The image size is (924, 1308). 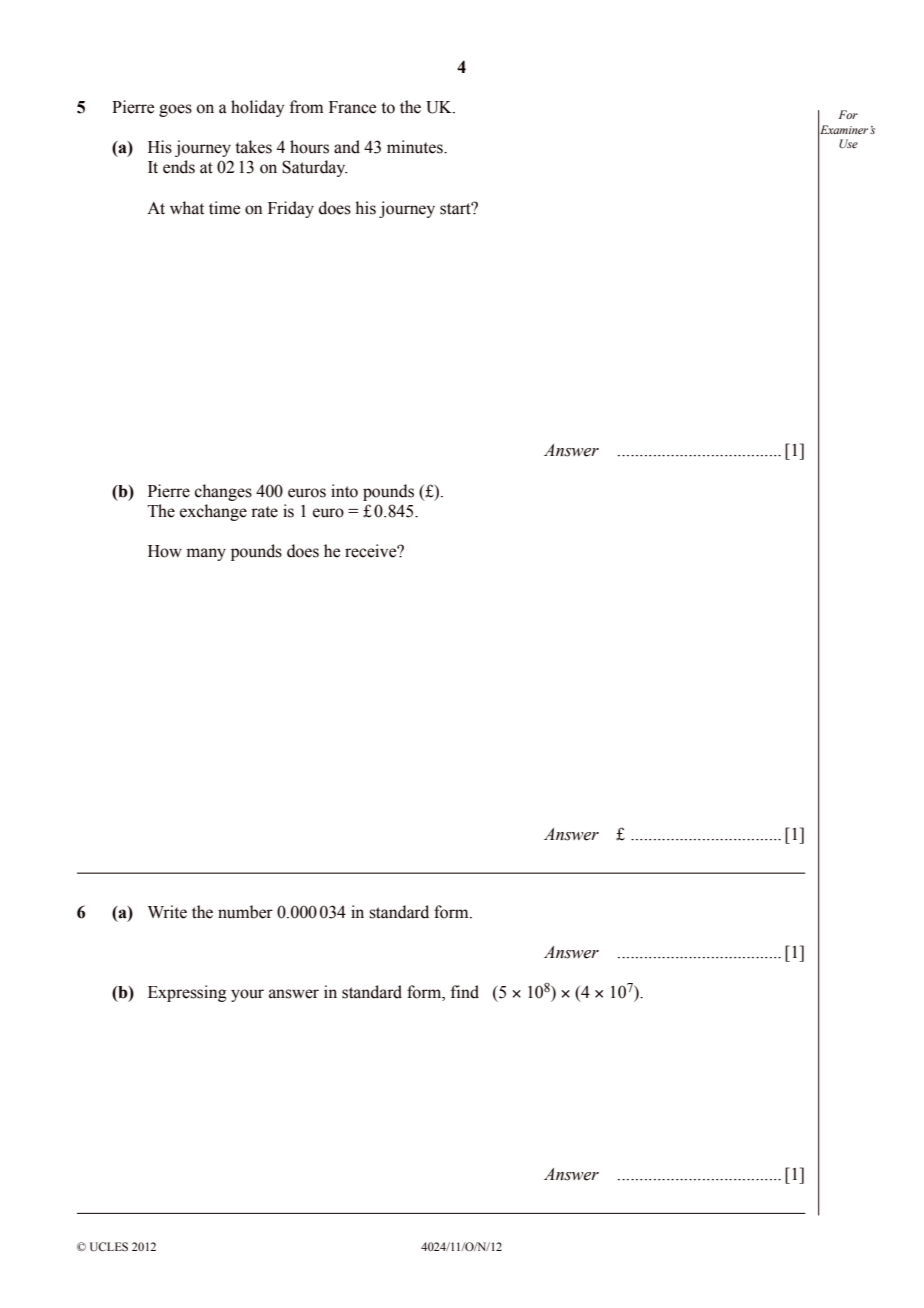 What do you see at coordinates (224, 208) in the screenshot?
I see `time` at bounding box center [224, 208].
